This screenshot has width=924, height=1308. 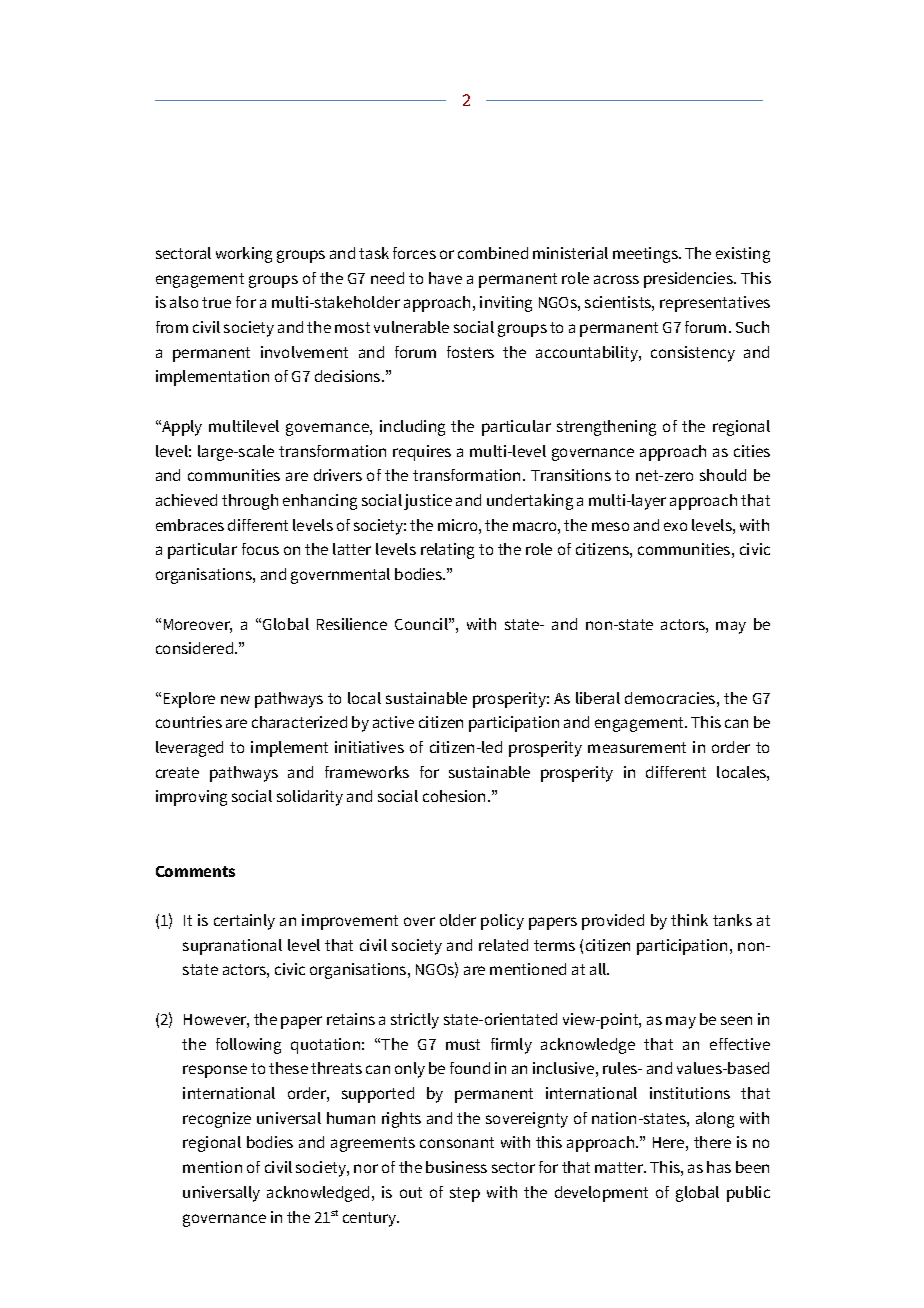 What do you see at coordinates (465, 1194) in the screenshot?
I see `step` at bounding box center [465, 1194].
